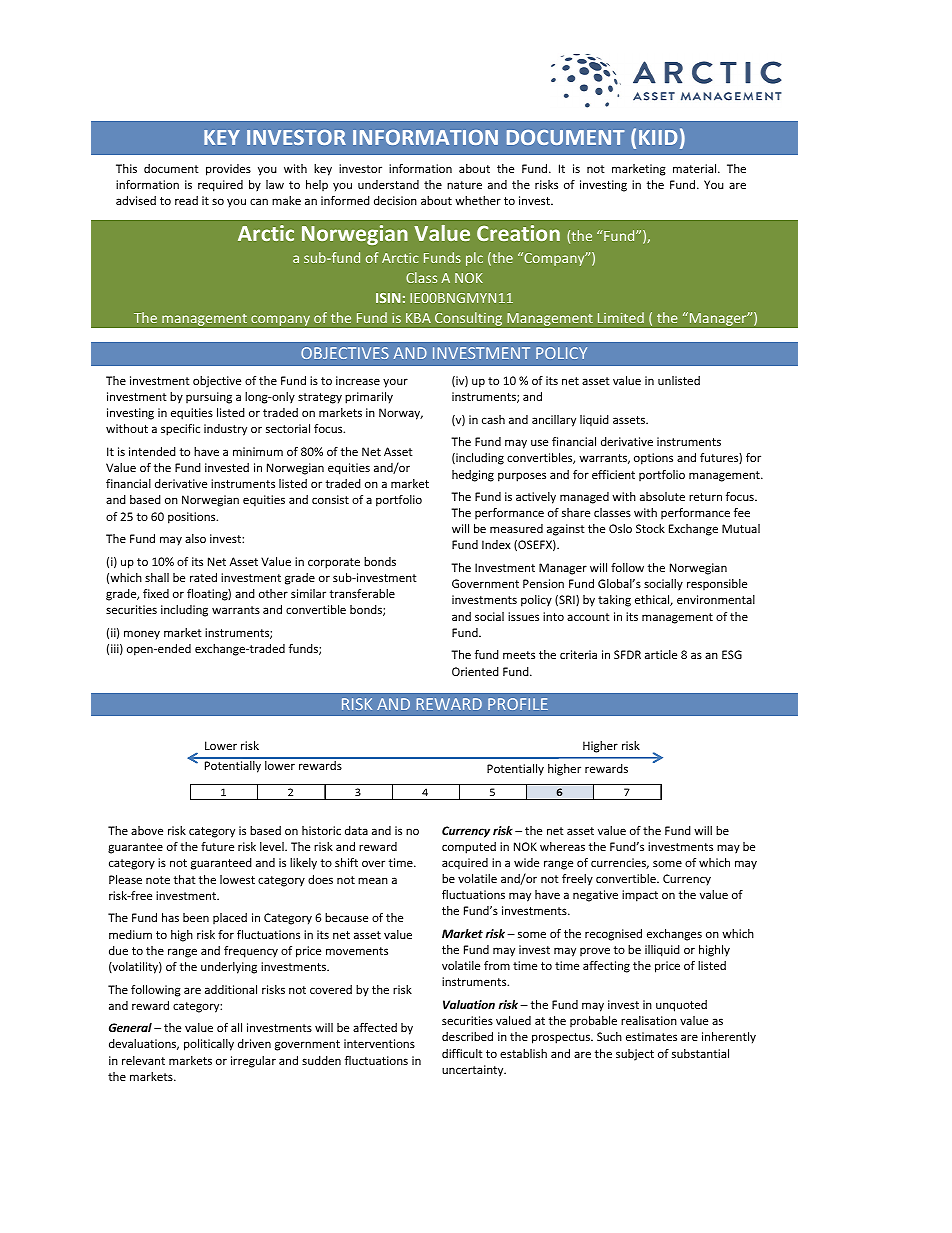  What do you see at coordinates (156, 593) in the screenshot?
I see `fixed` at bounding box center [156, 593].
